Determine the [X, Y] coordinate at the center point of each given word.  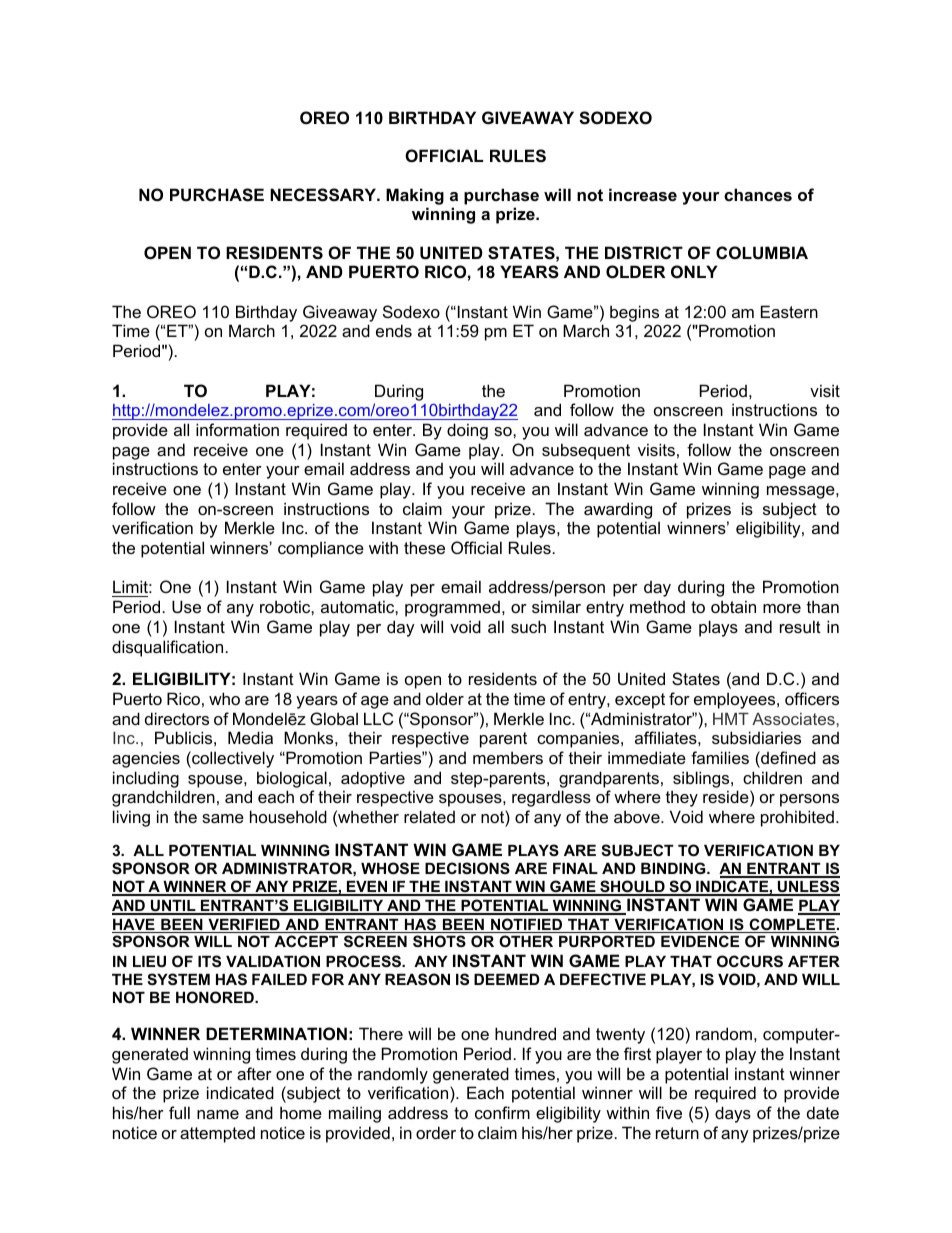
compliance [321, 549]
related [429, 816]
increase [643, 194]
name [218, 1114]
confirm [502, 1112]
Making [415, 196]
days [733, 1114]
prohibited [797, 818]
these [424, 547]
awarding [618, 510]
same [223, 818]
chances [758, 194]
